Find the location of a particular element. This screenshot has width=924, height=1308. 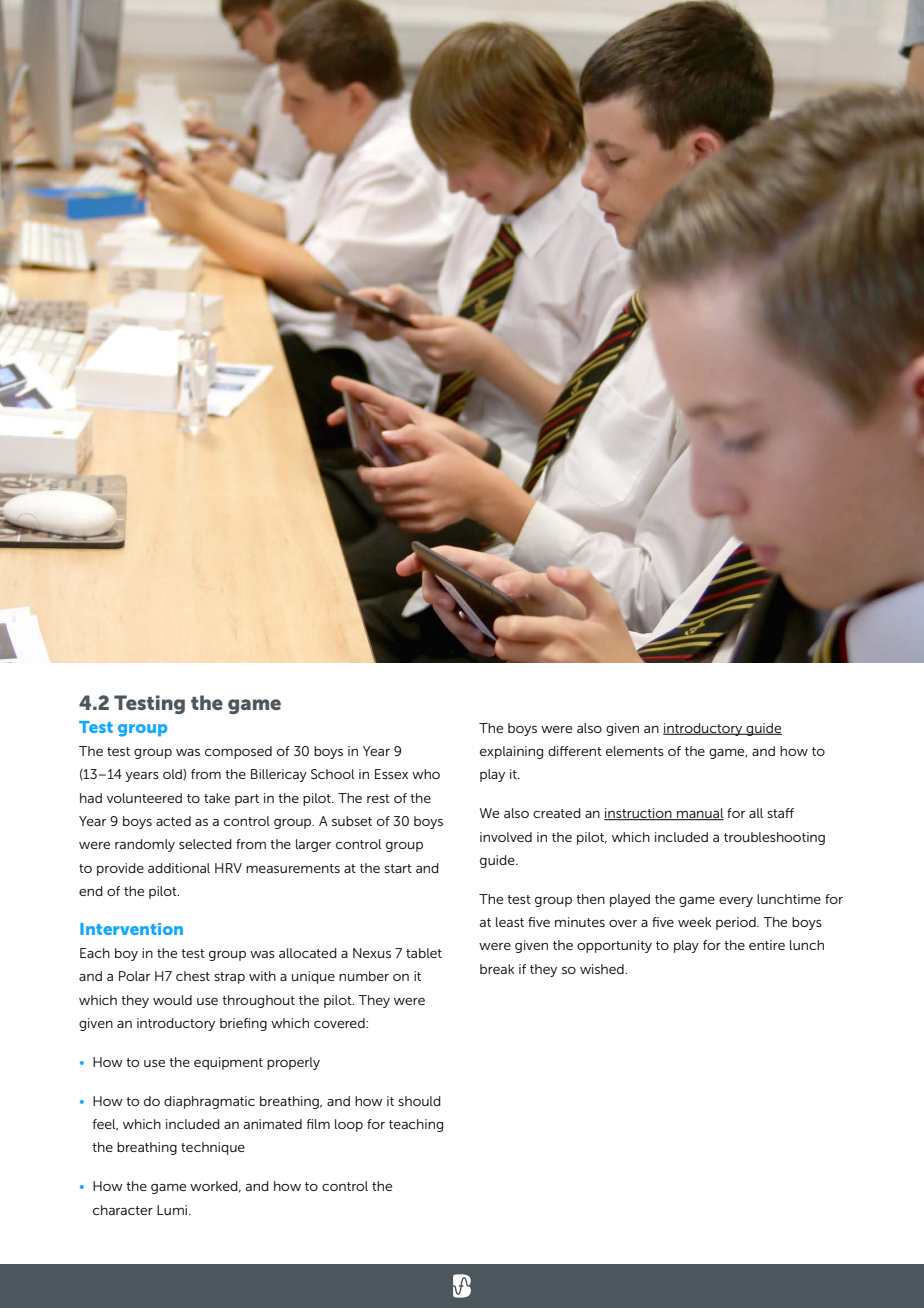

start is located at coordinates (398, 868).
